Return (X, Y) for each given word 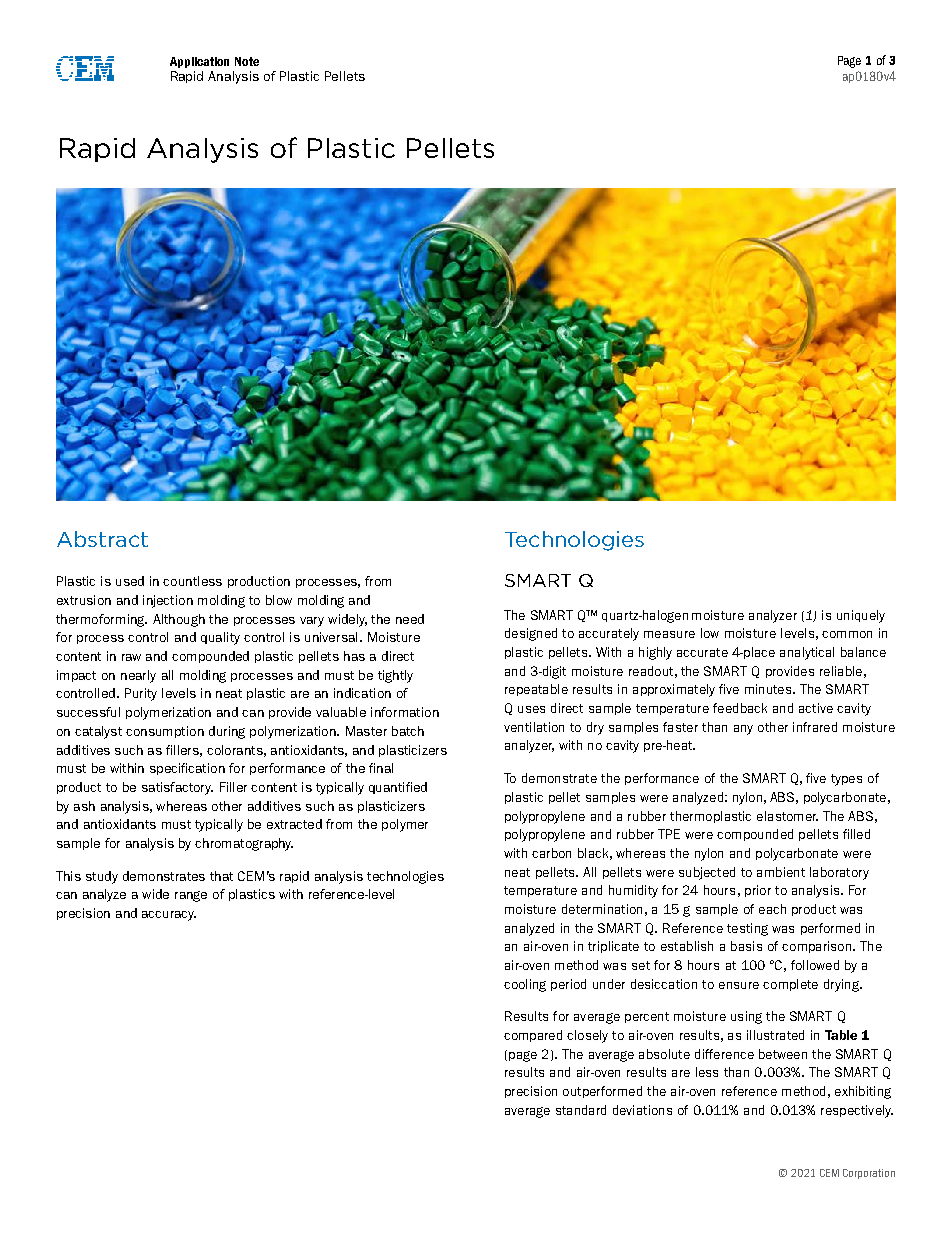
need (410, 619)
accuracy (169, 916)
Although (179, 620)
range (191, 896)
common (847, 634)
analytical (807, 653)
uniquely (861, 616)
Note (247, 61)
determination (602, 909)
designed (531, 634)
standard (581, 1110)
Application (199, 62)
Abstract (102, 539)
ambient (781, 872)
